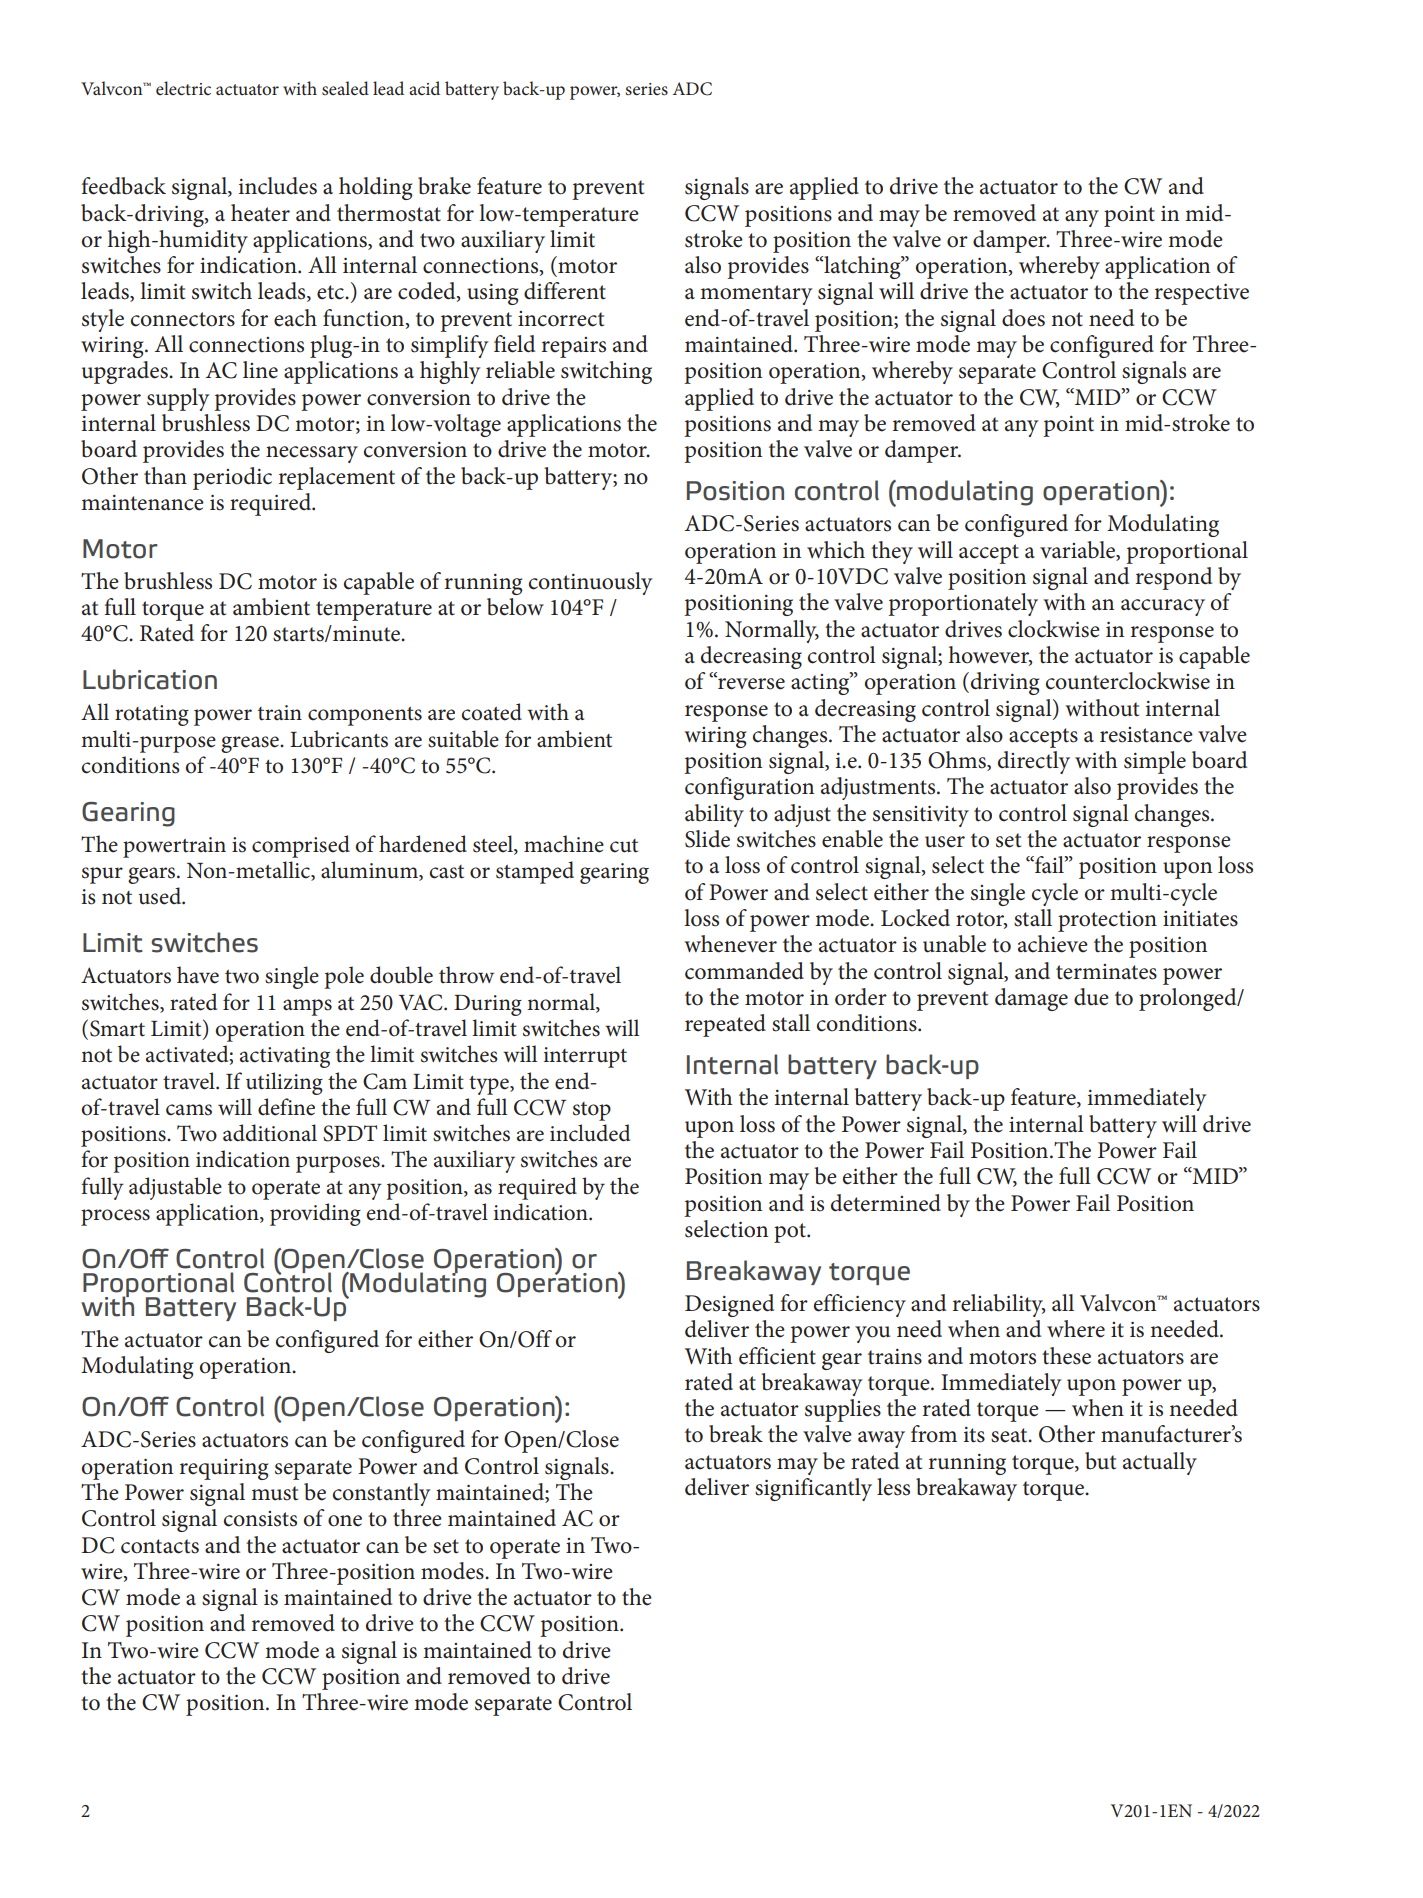 The width and height of the document is (1423, 1898). Describe the element at coordinates (813, 1489) in the document. I see `significantly` at that location.
